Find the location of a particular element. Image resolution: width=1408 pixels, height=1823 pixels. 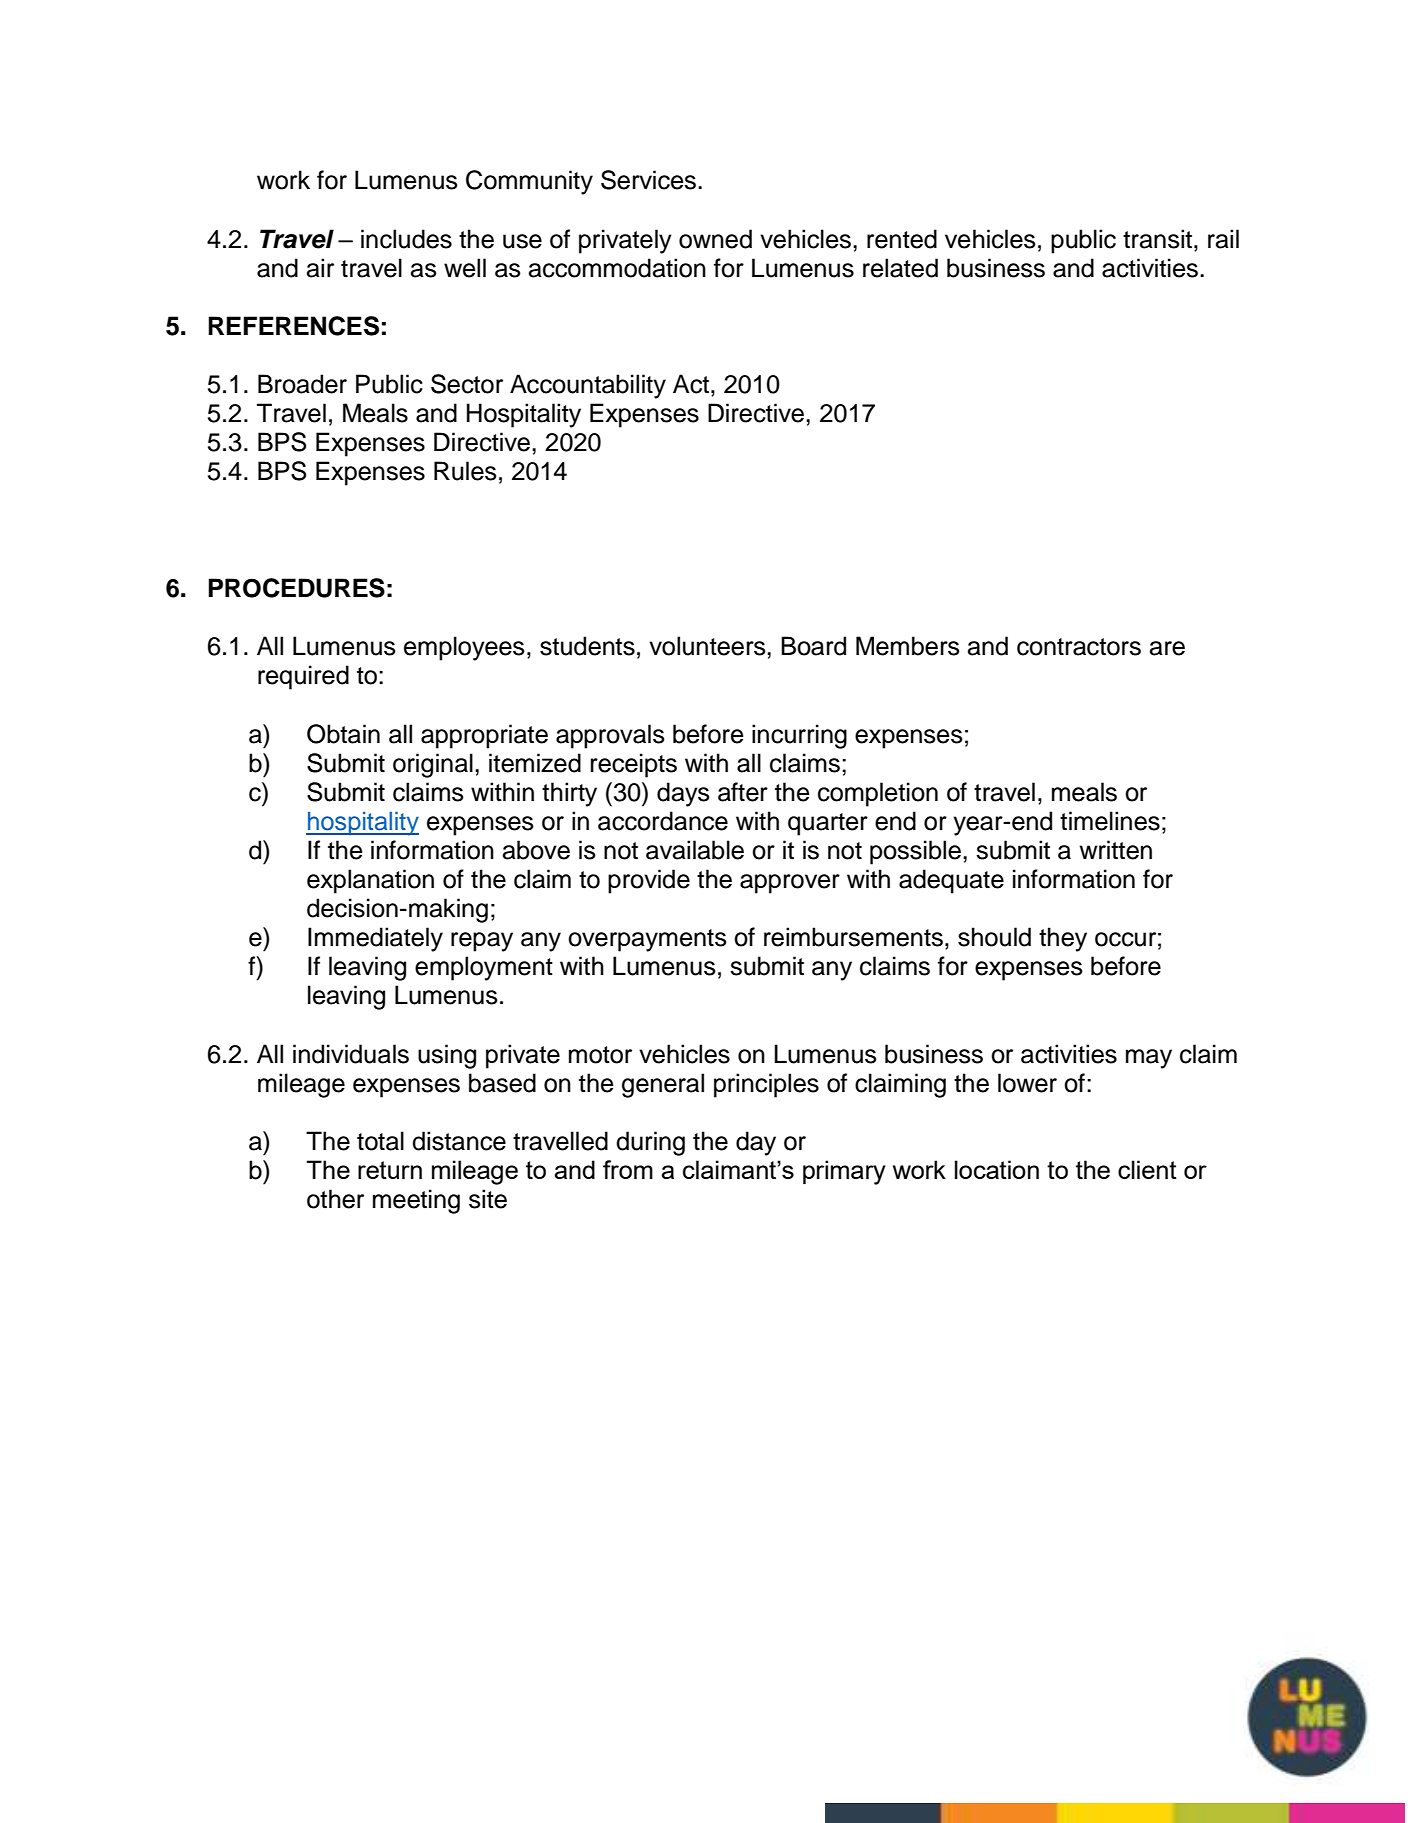

they is located at coordinates (1063, 939).
